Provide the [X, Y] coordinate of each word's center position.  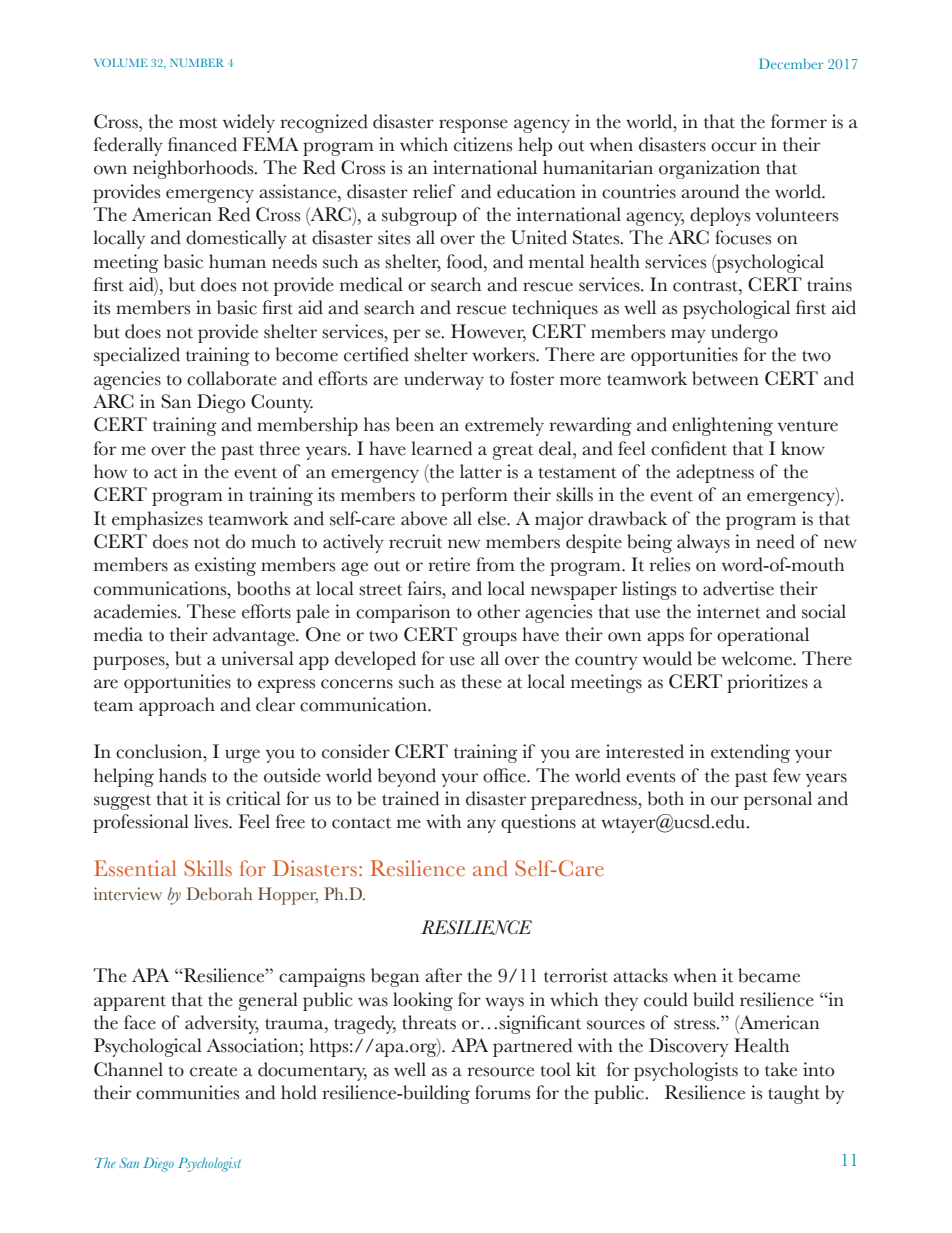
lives [212, 821]
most [198, 123]
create [213, 1071]
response [473, 126]
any [481, 826]
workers [504, 354]
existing [225, 566]
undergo [744, 333]
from [495, 564]
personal [778, 800]
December [791, 63]
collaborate [232, 378]
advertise [738, 588]
